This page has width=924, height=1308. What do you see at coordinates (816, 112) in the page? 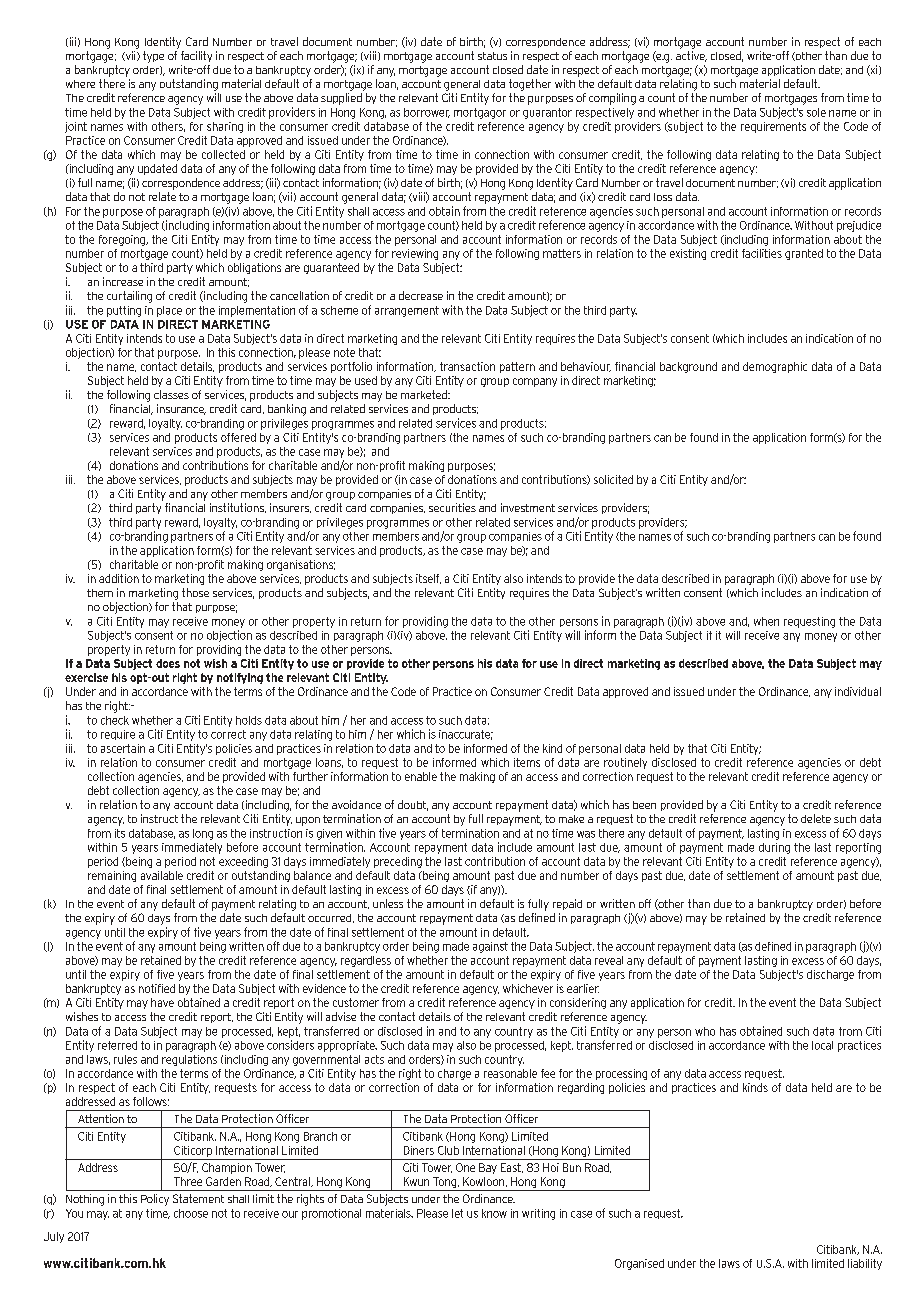
I see `sole` at bounding box center [816, 112].
